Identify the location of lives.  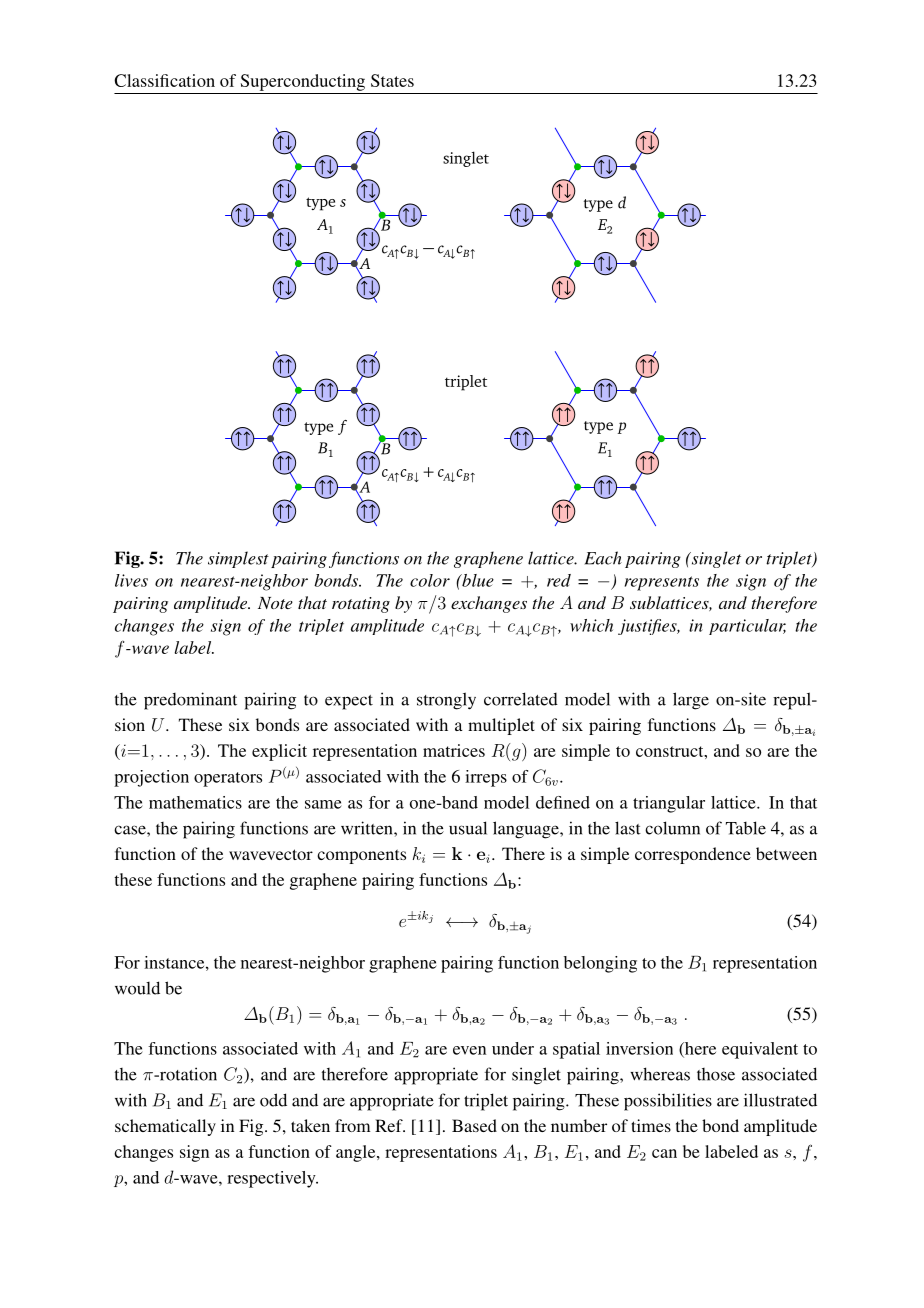
(131, 580).
